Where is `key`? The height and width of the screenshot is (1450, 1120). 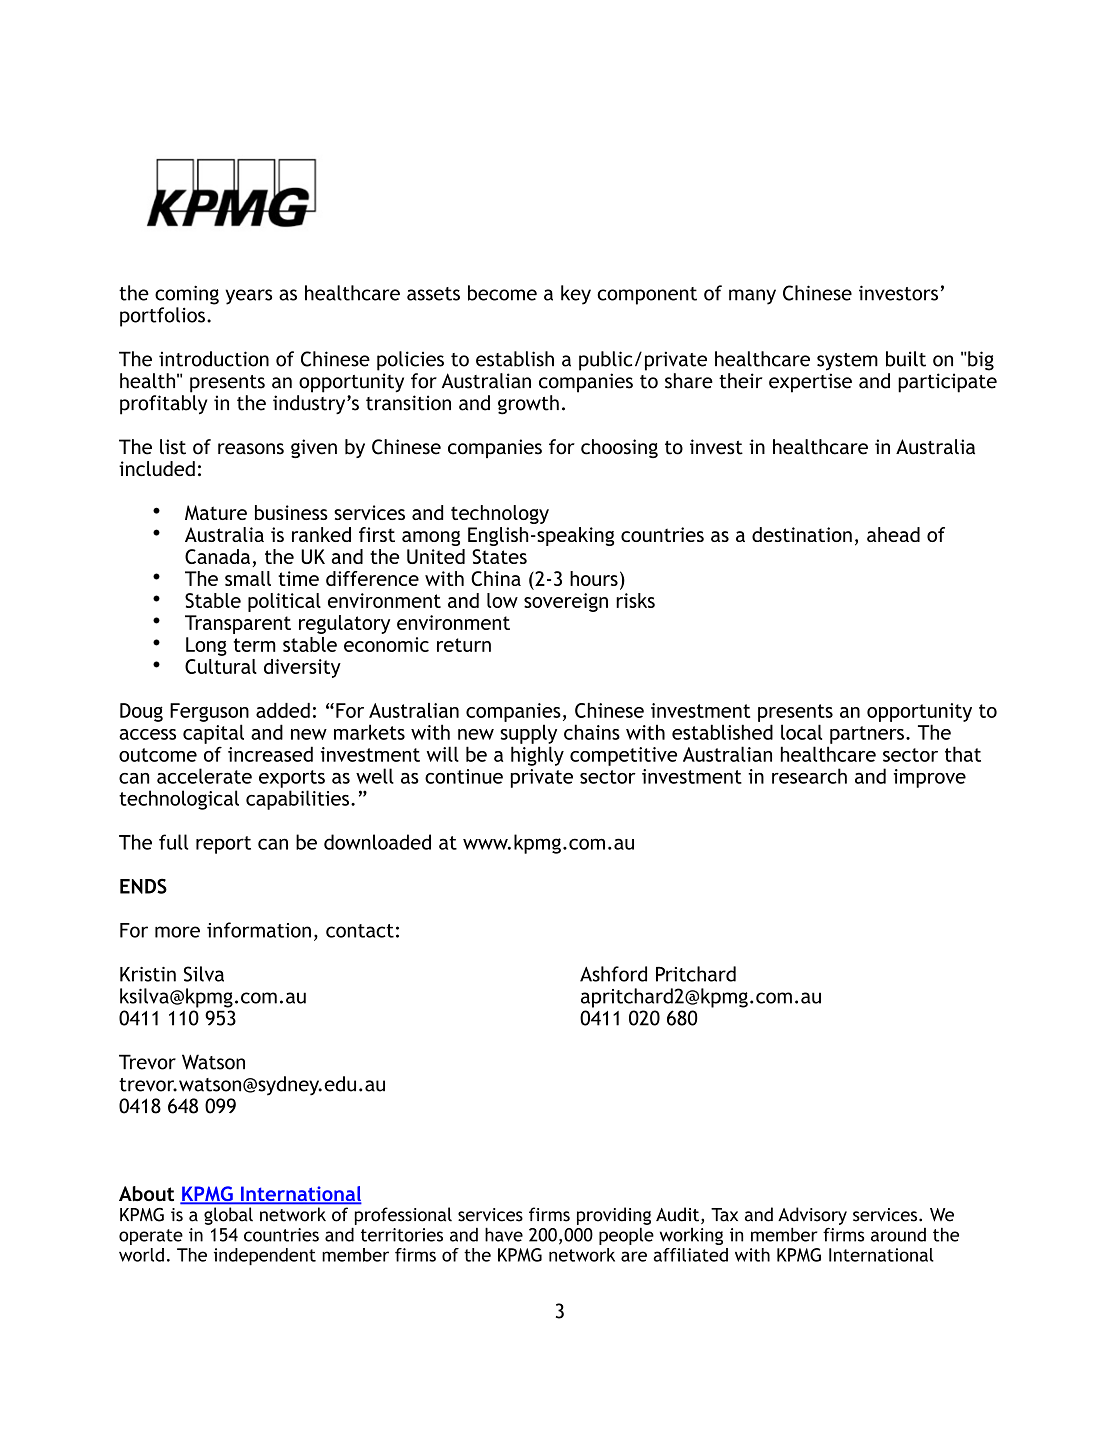
key is located at coordinates (576, 295).
